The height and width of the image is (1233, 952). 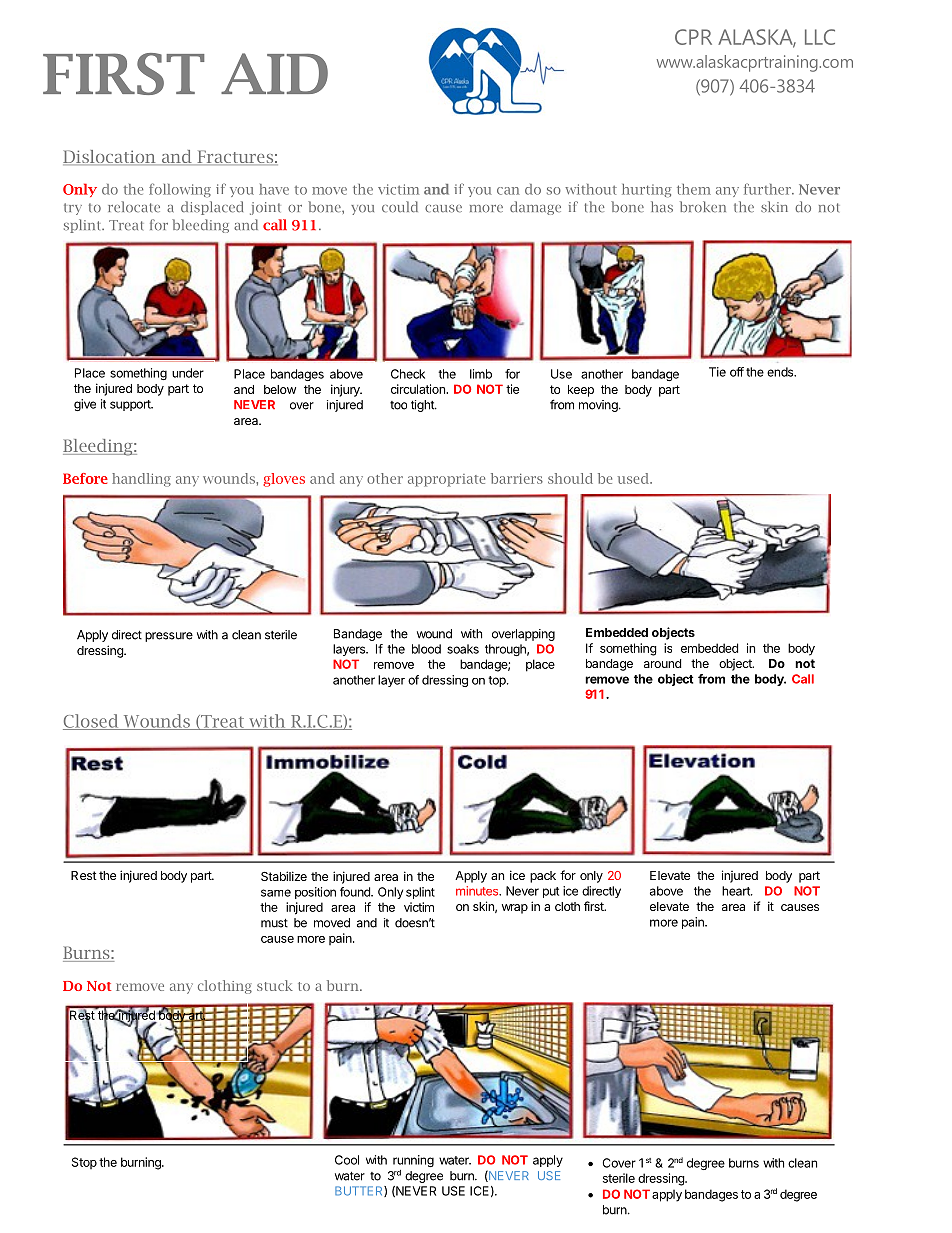 What do you see at coordinates (508, 191) in the image?
I see `can` at bounding box center [508, 191].
